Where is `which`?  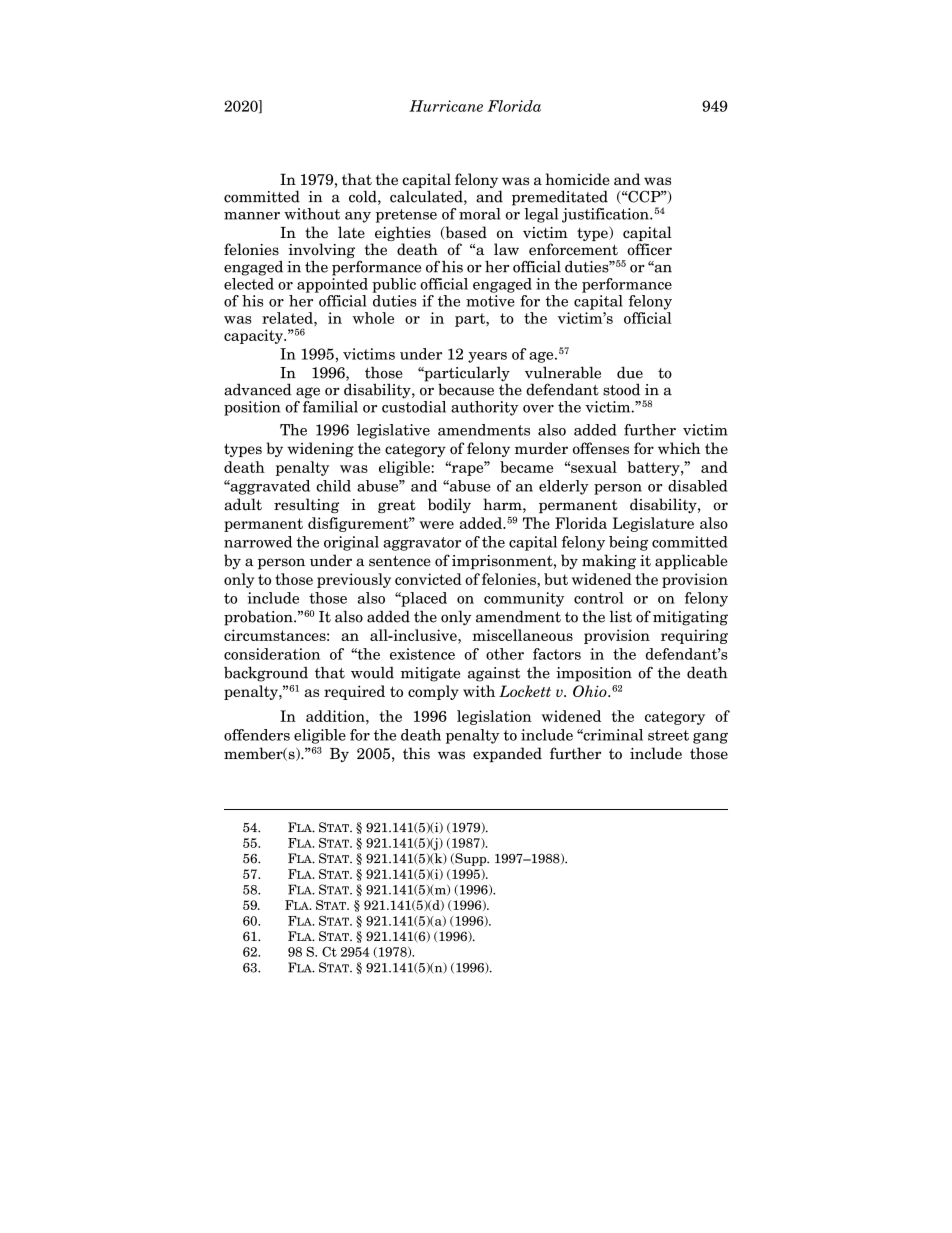 which is located at coordinates (679, 448).
